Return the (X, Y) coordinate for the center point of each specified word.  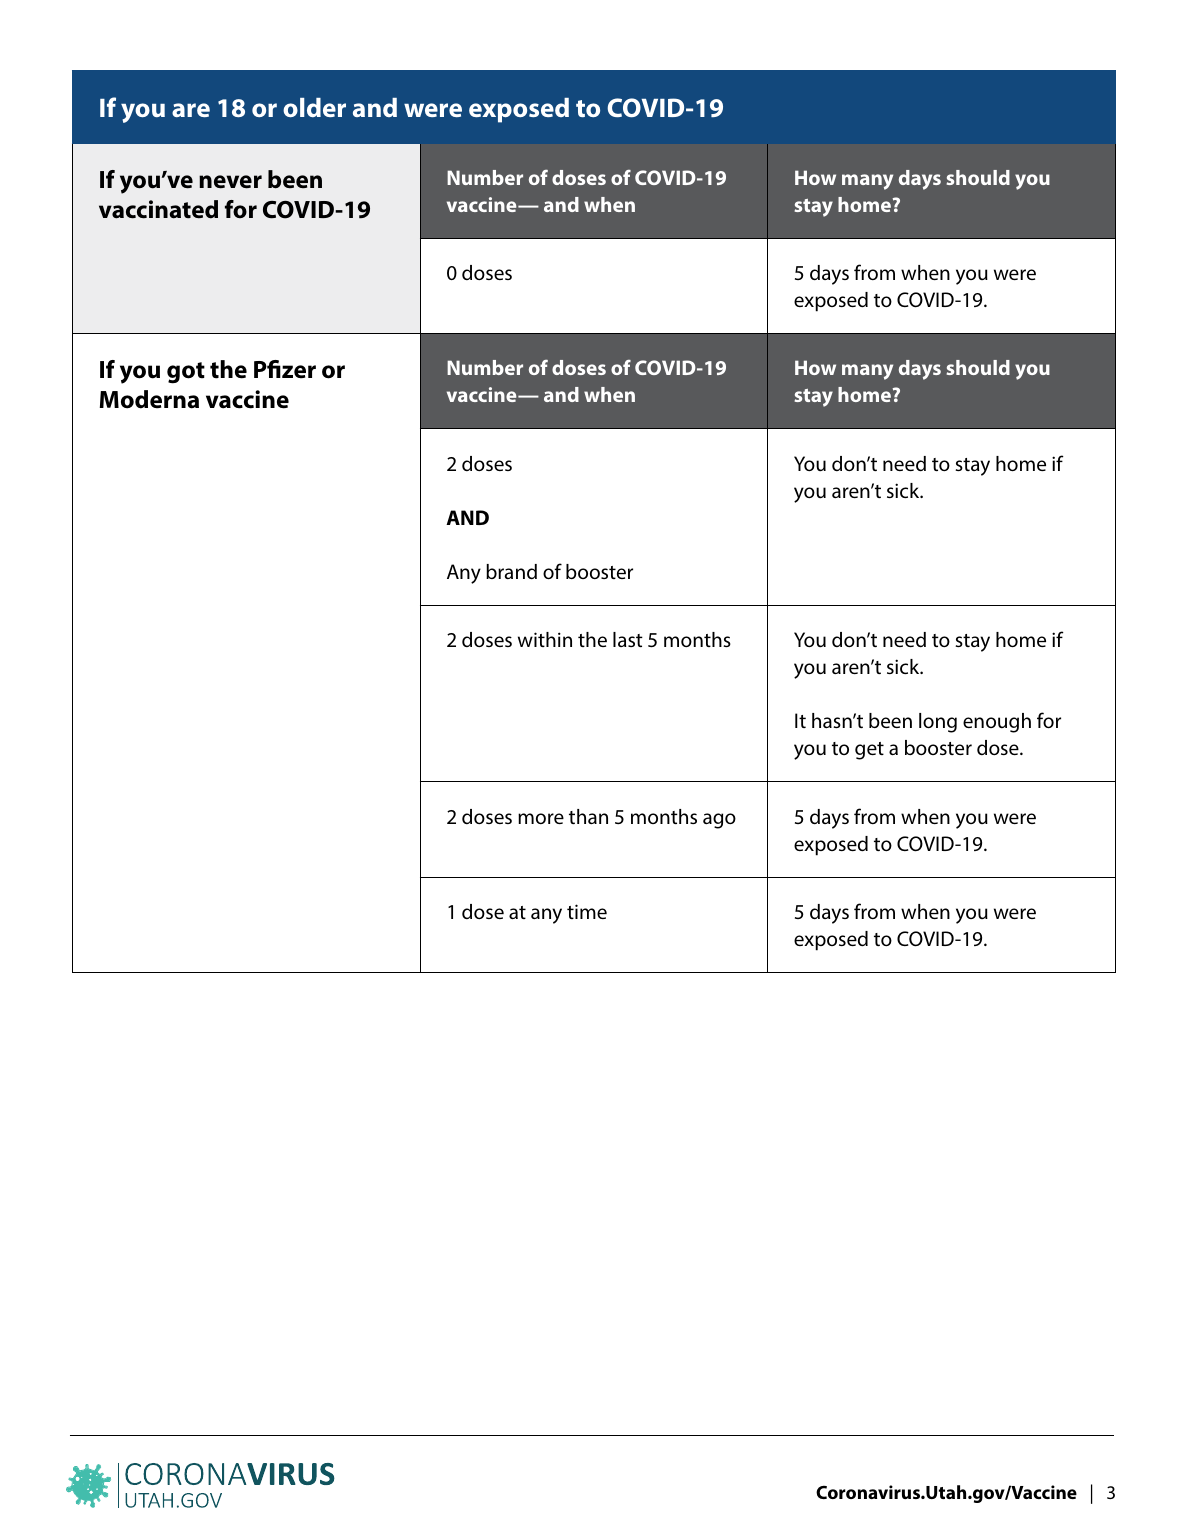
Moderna (149, 399)
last (628, 639)
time (587, 911)
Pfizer (285, 369)
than (588, 816)
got (186, 373)
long (938, 723)
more (541, 818)
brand (511, 572)
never (230, 182)
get (869, 751)
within (545, 639)
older (314, 107)
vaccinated (158, 209)
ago (719, 821)
